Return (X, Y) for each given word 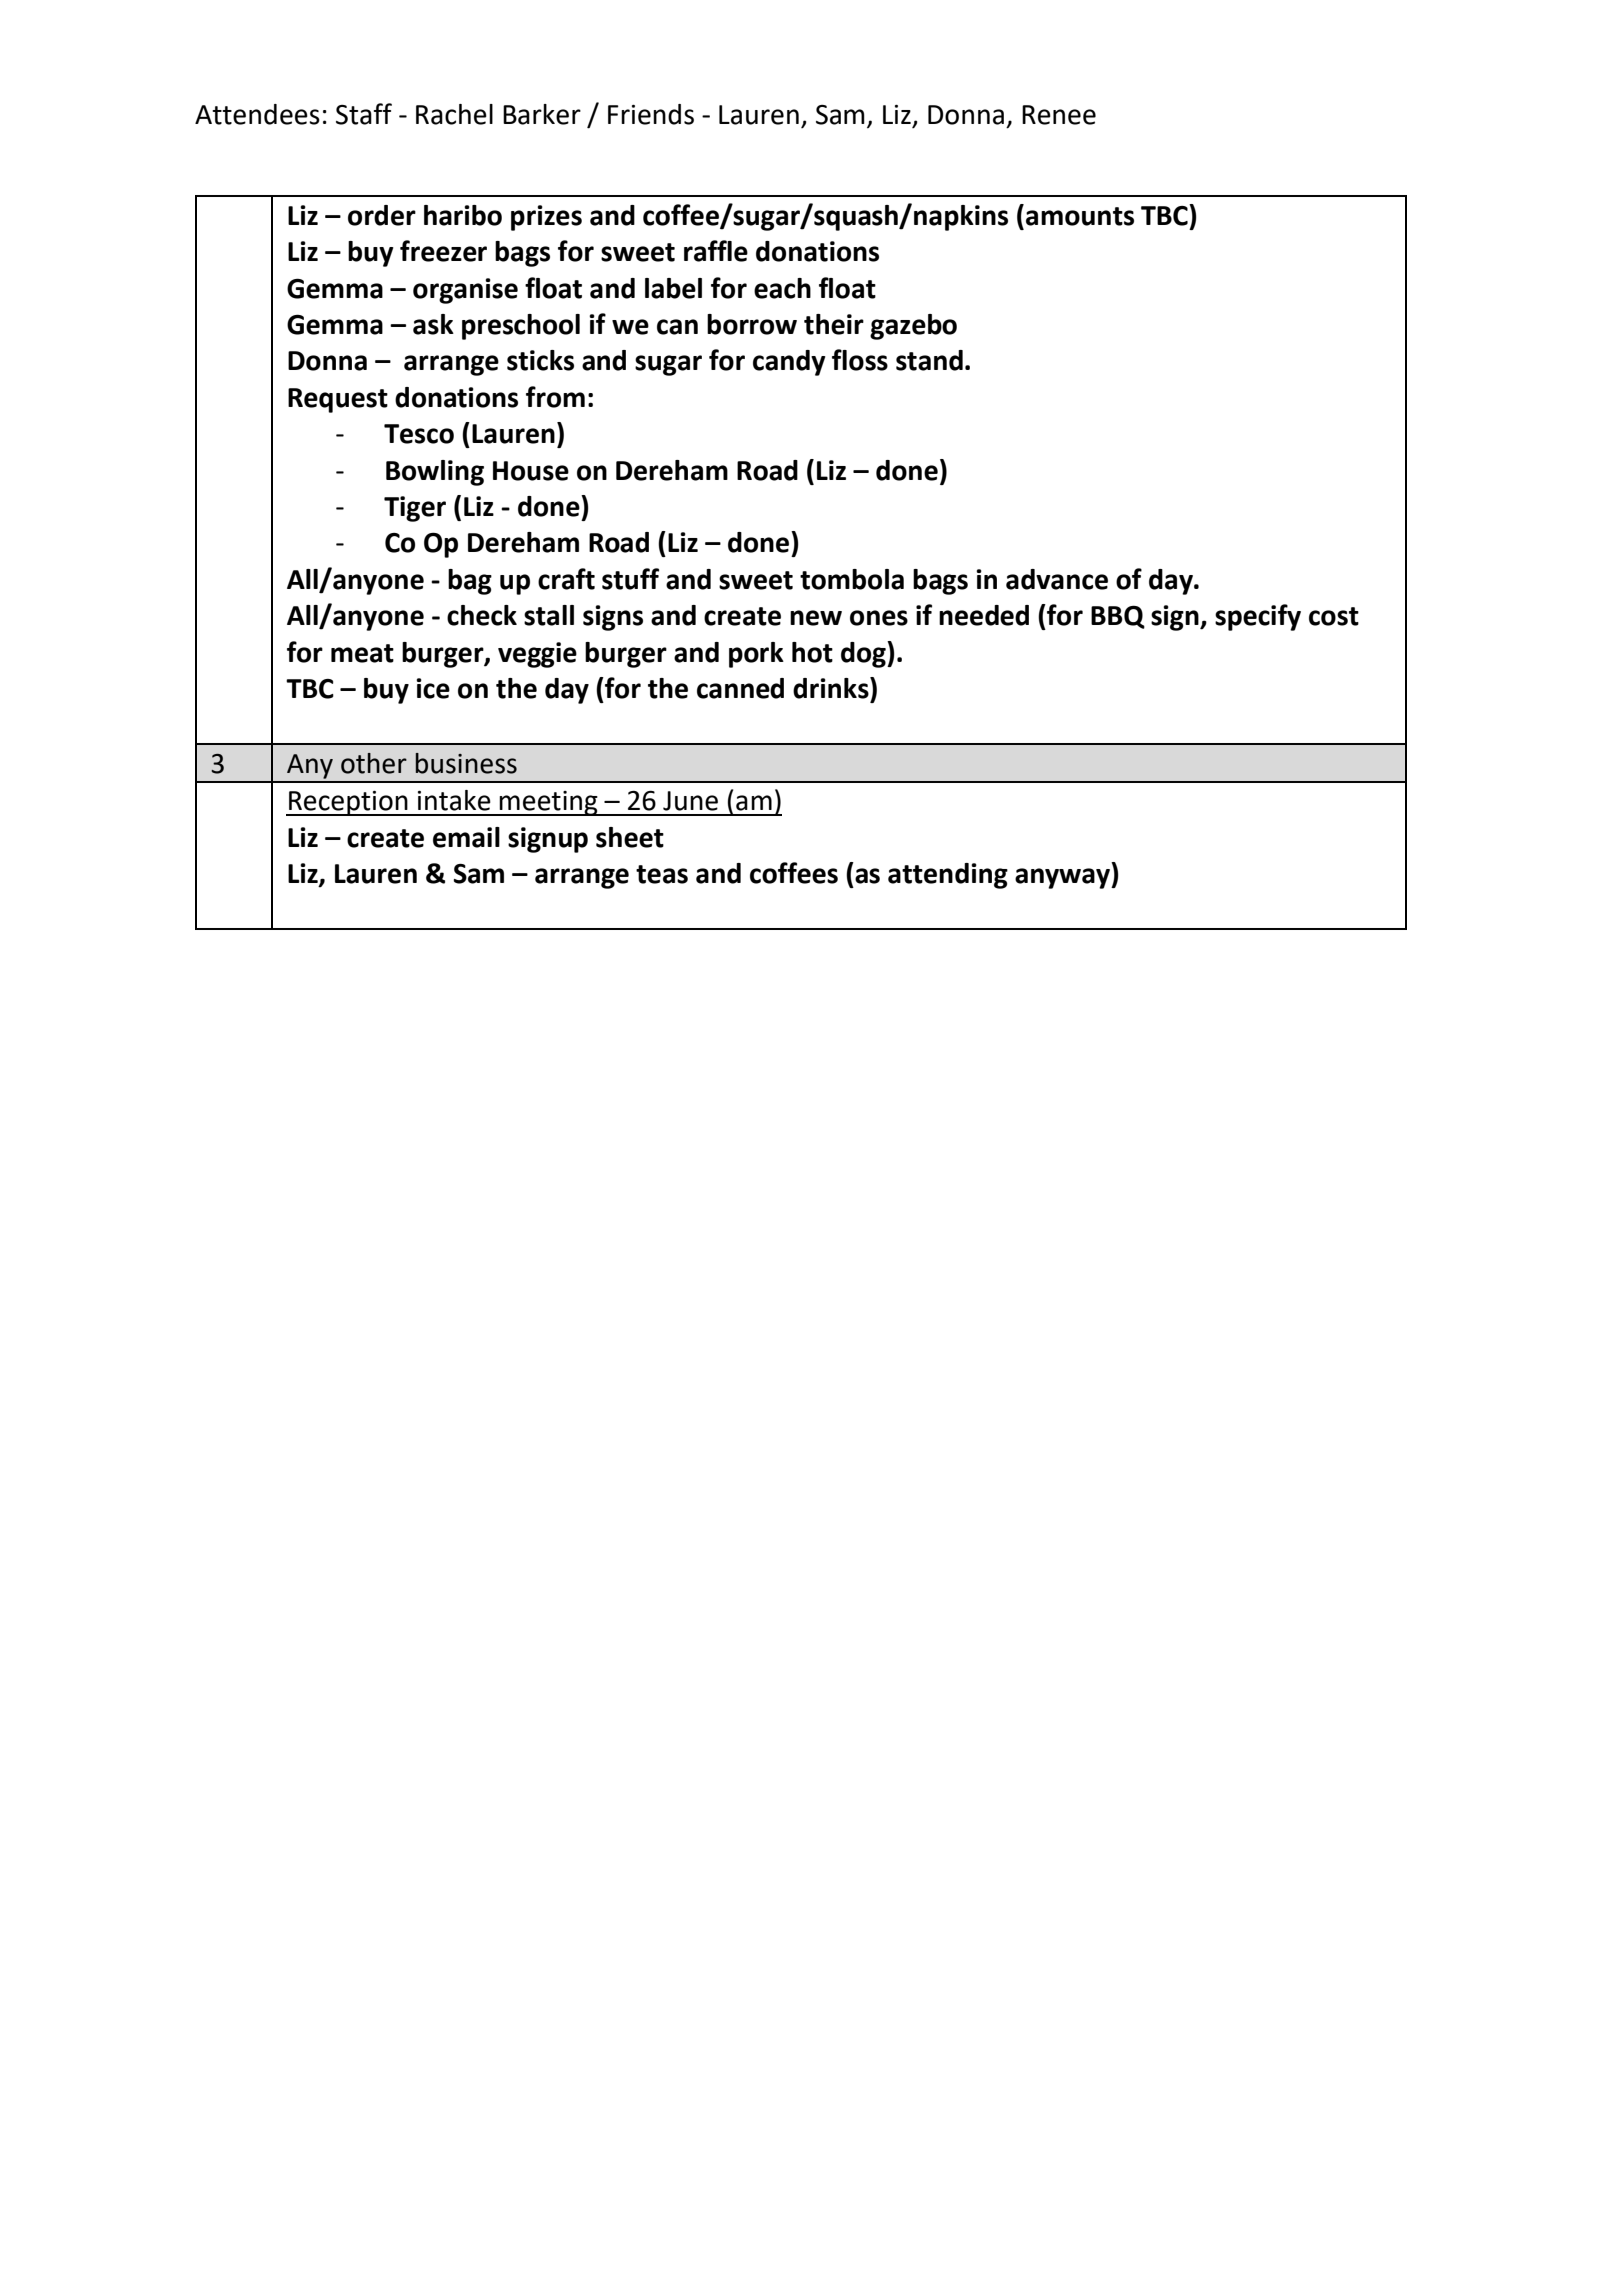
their (834, 324)
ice (433, 688)
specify (1258, 617)
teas (662, 874)
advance (1057, 579)
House (531, 471)
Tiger (415, 509)
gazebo (913, 327)
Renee (1059, 115)
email (466, 837)
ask (433, 324)
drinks (832, 688)
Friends (651, 114)
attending (948, 876)
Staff (364, 114)
